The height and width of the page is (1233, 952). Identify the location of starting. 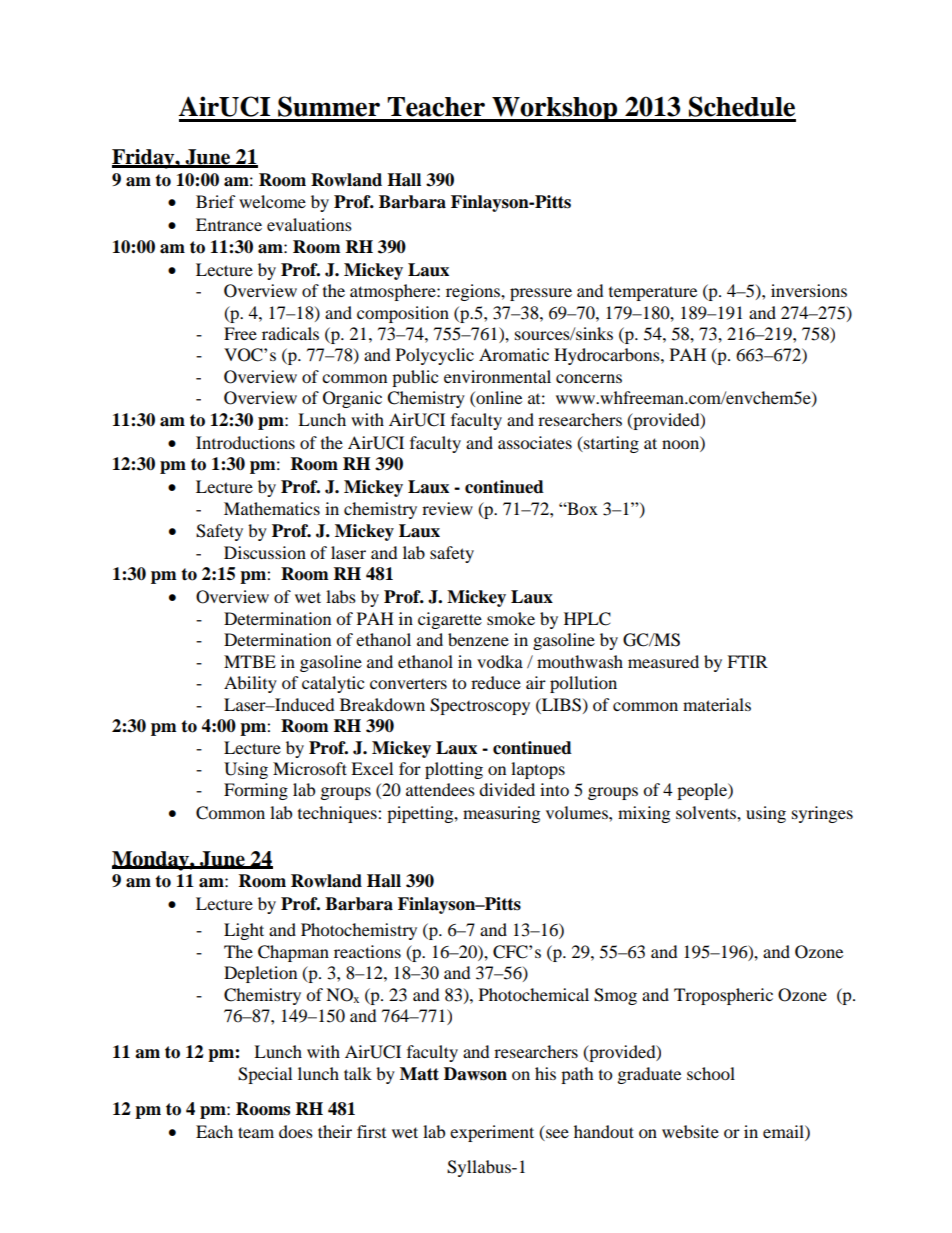
(610, 444).
